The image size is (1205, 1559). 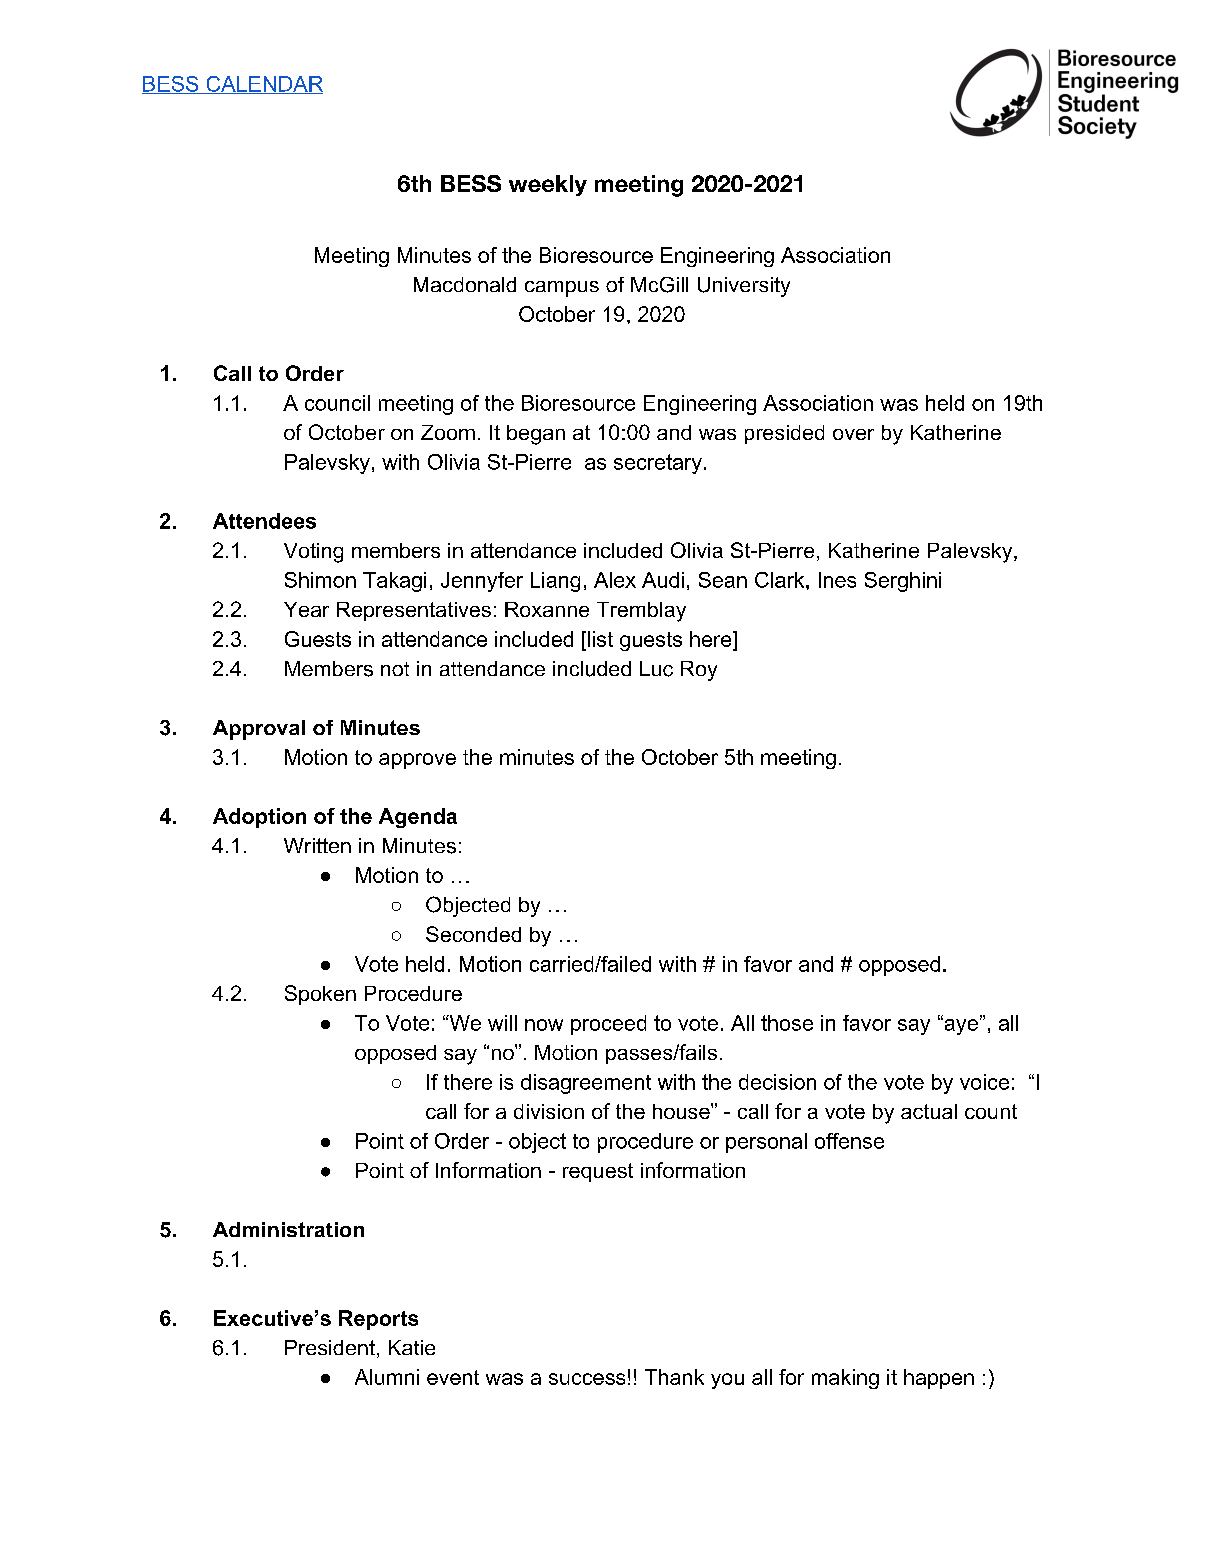 I want to click on University, so click(x=744, y=287).
